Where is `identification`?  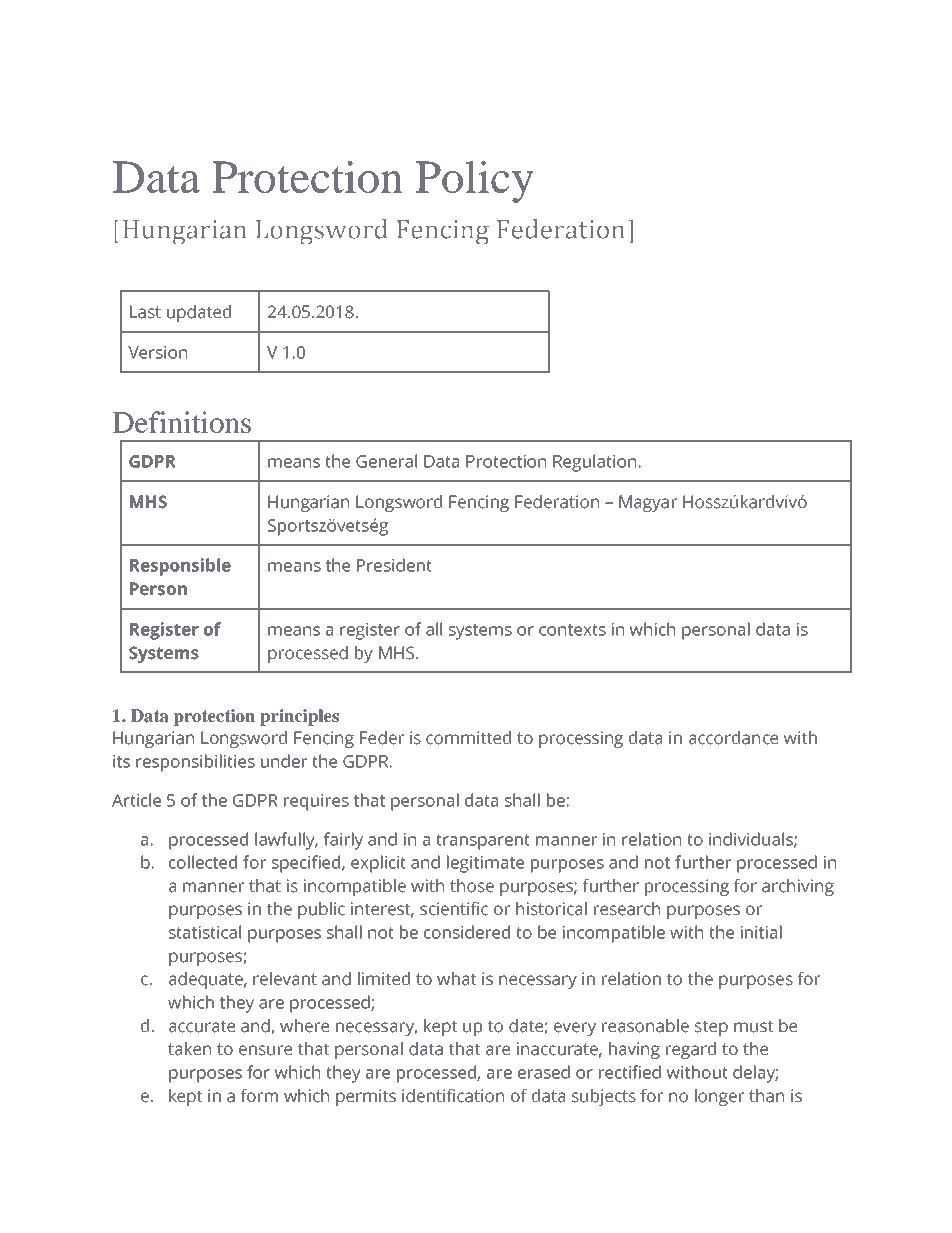 identification is located at coordinates (453, 1096).
